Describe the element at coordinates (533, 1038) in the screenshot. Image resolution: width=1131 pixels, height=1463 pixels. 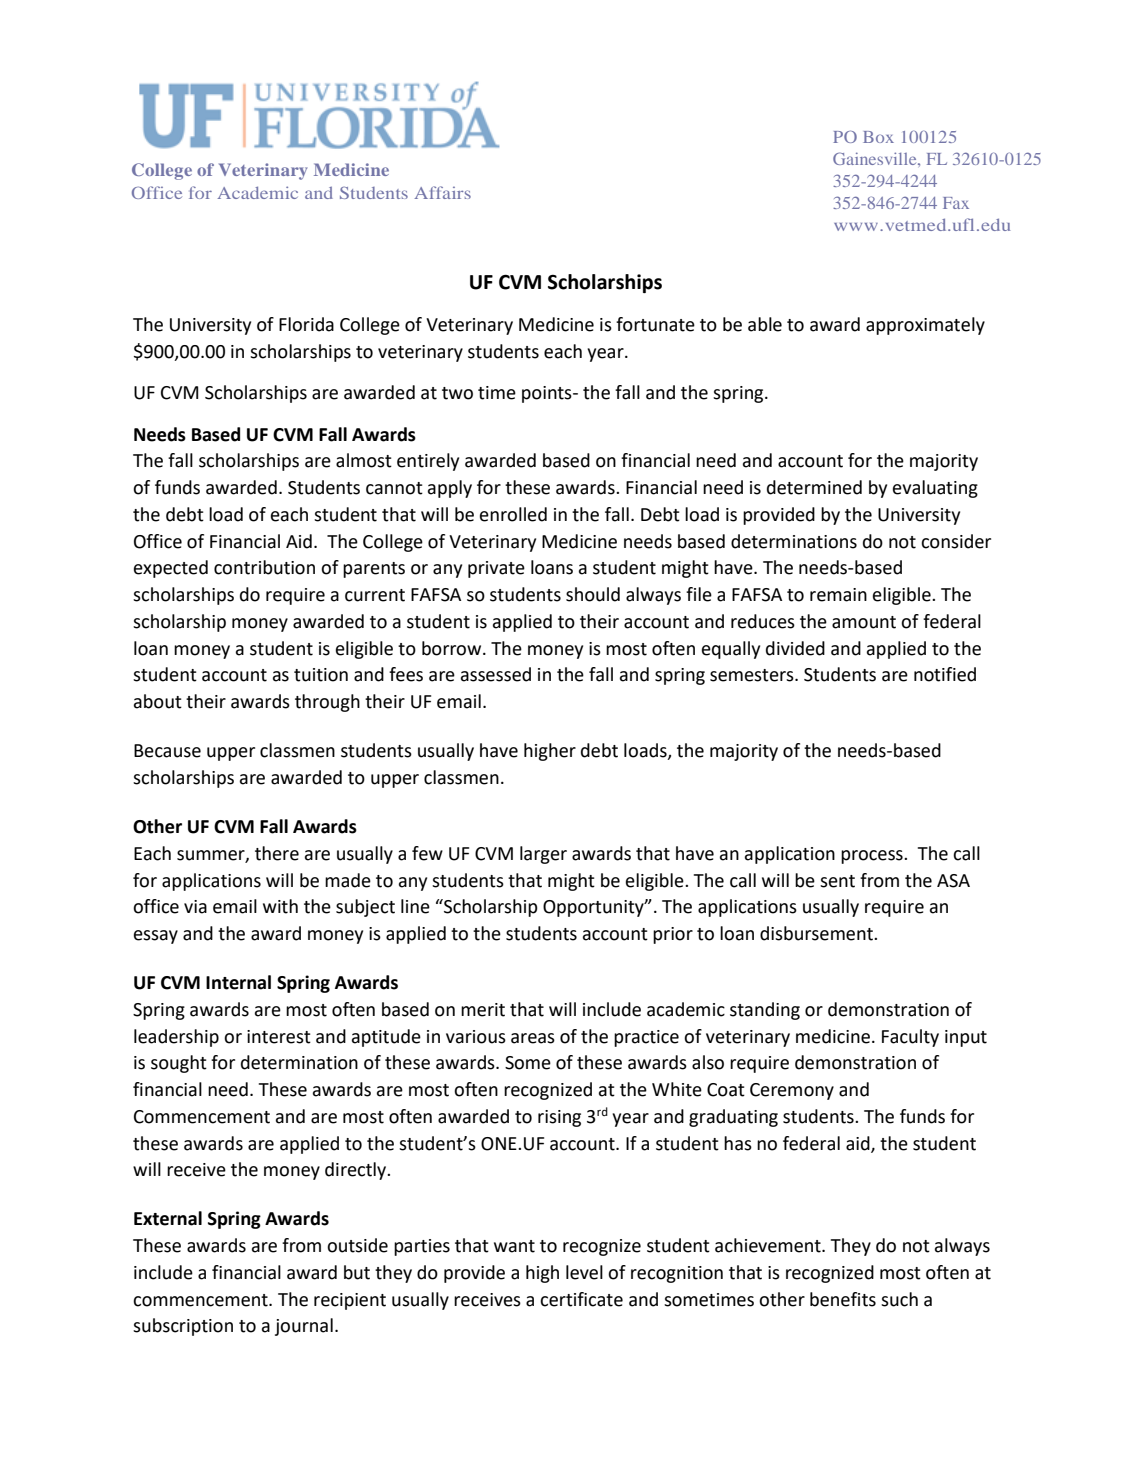
I see `areas` at that location.
